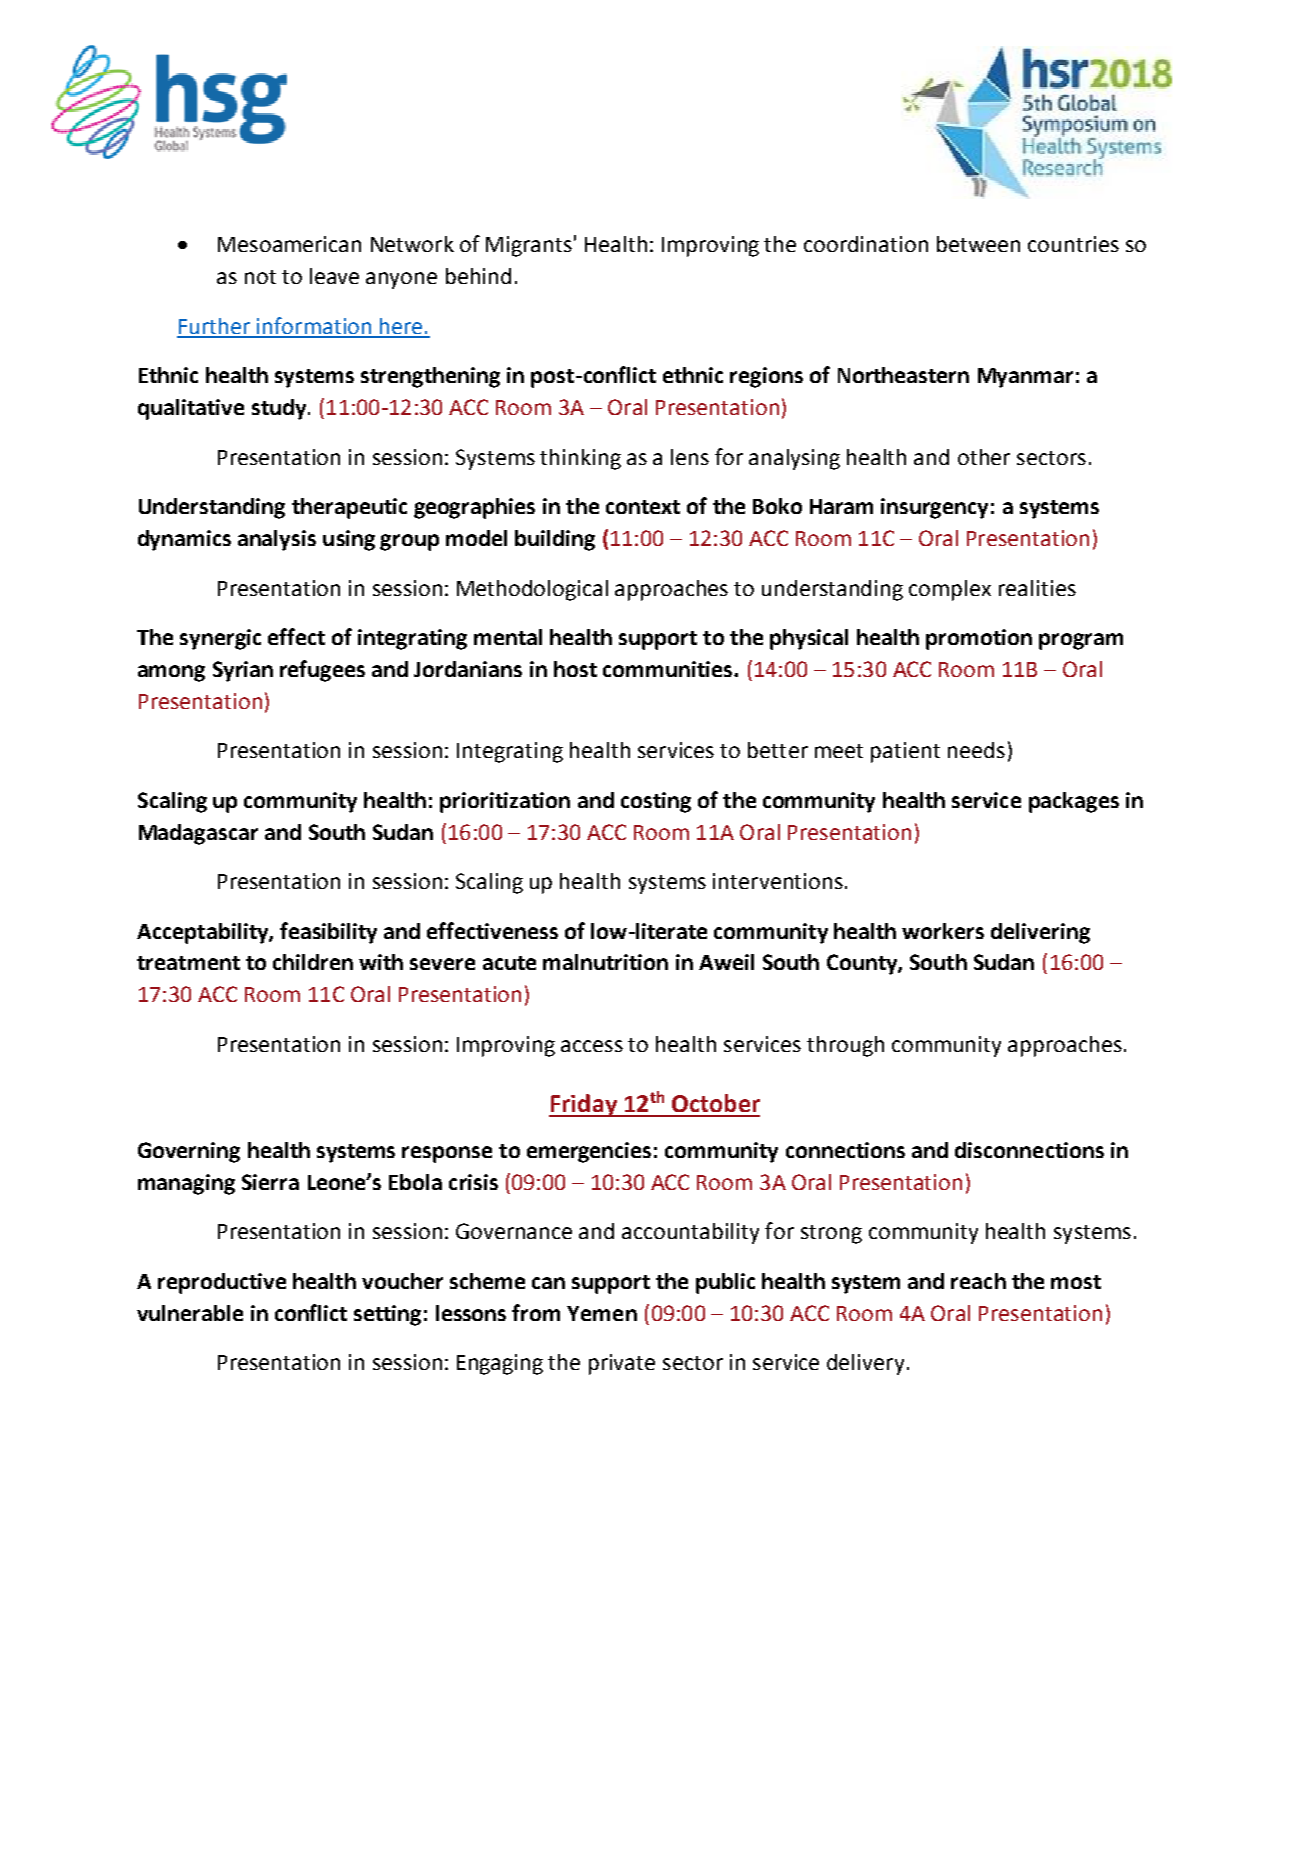 Image resolution: width=1309 pixels, height=1852 pixels. Describe the element at coordinates (978, 244) in the screenshot. I see `between` at that location.
